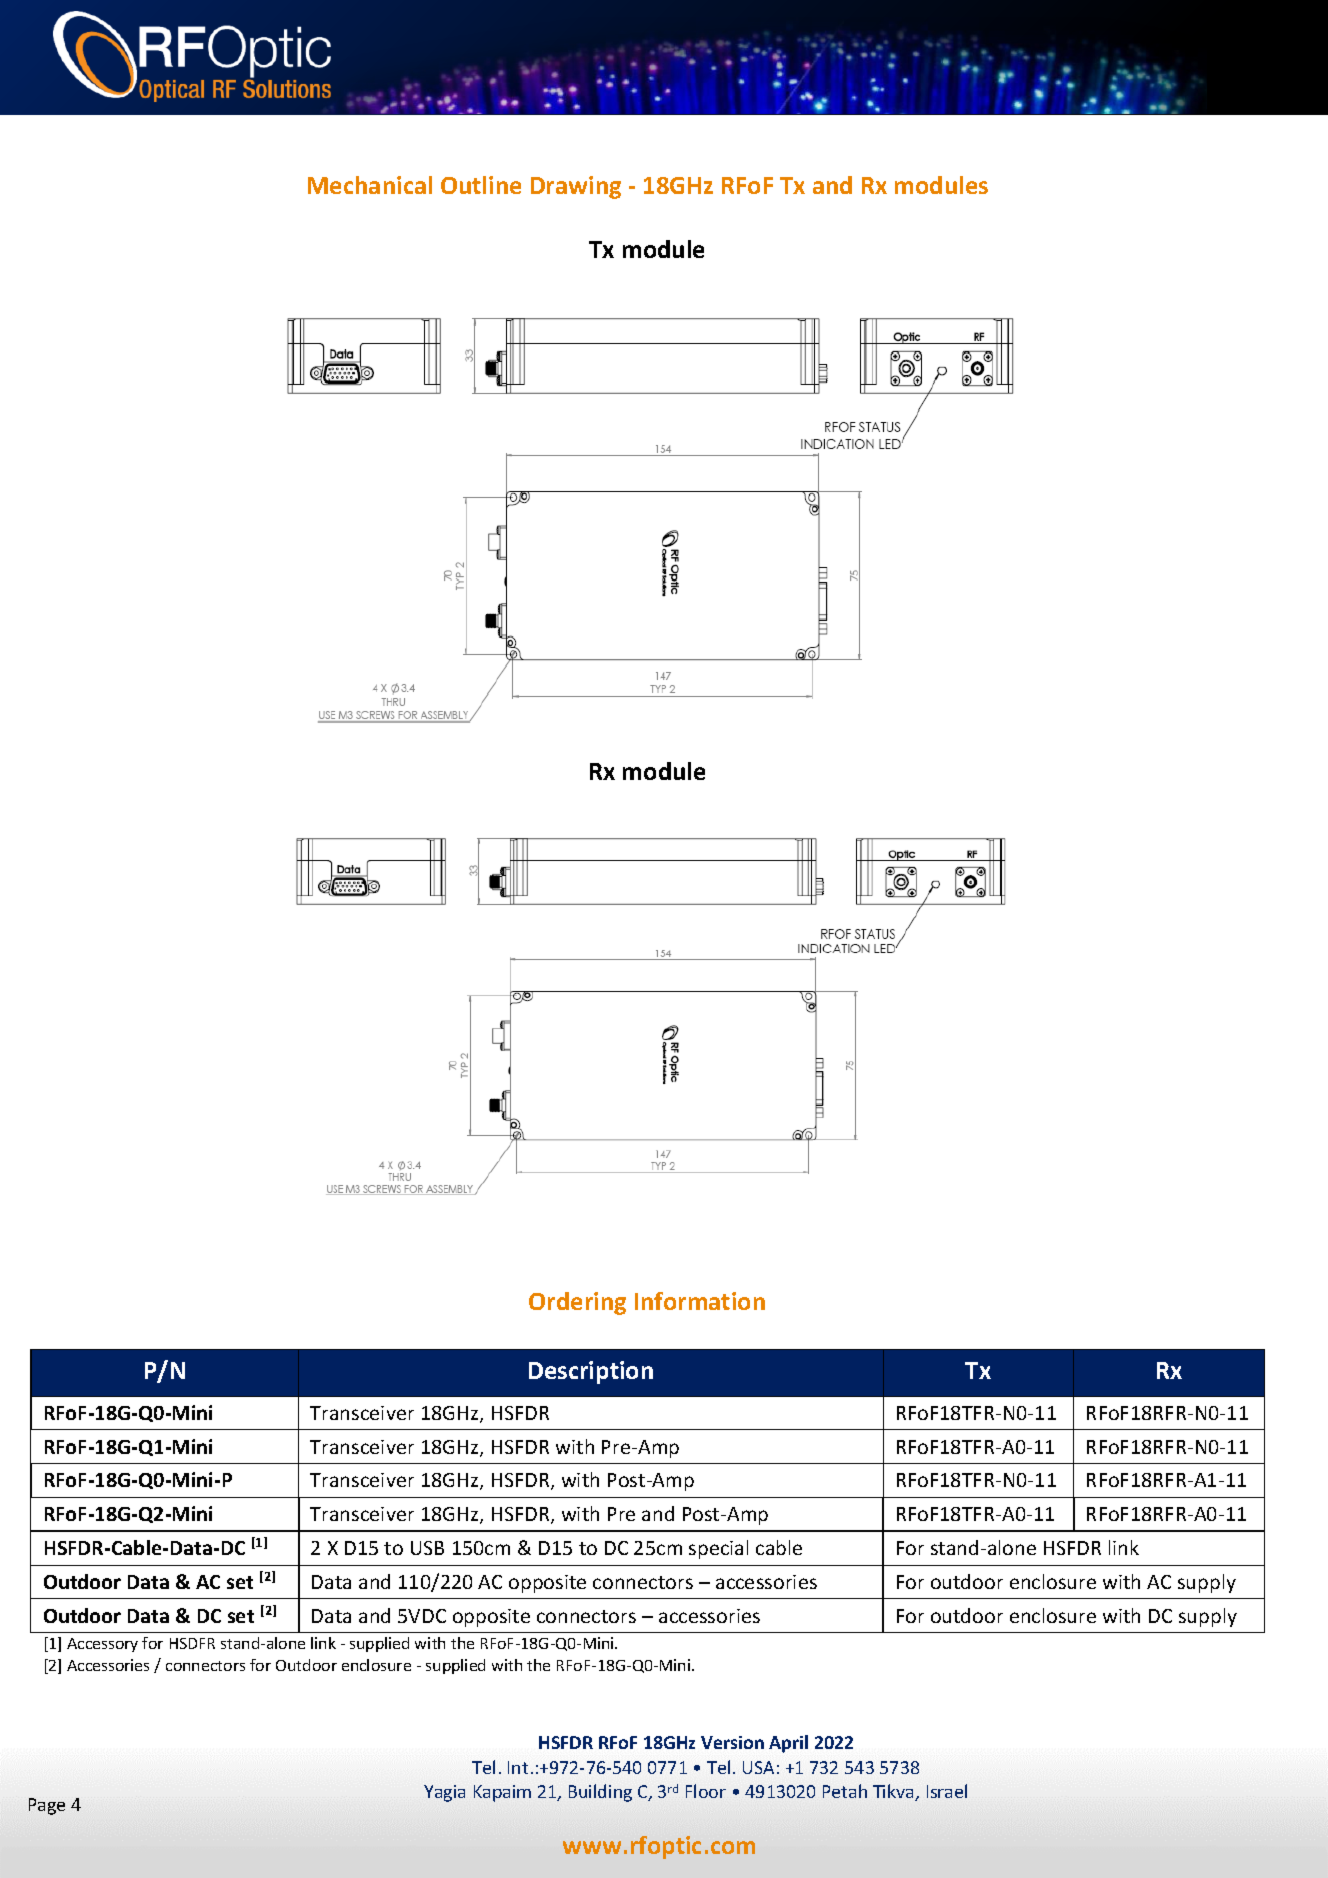 The width and height of the image is (1328, 1878). Describe the element at coordinates (591, 1372) in the image. I see `Description` at that location.
